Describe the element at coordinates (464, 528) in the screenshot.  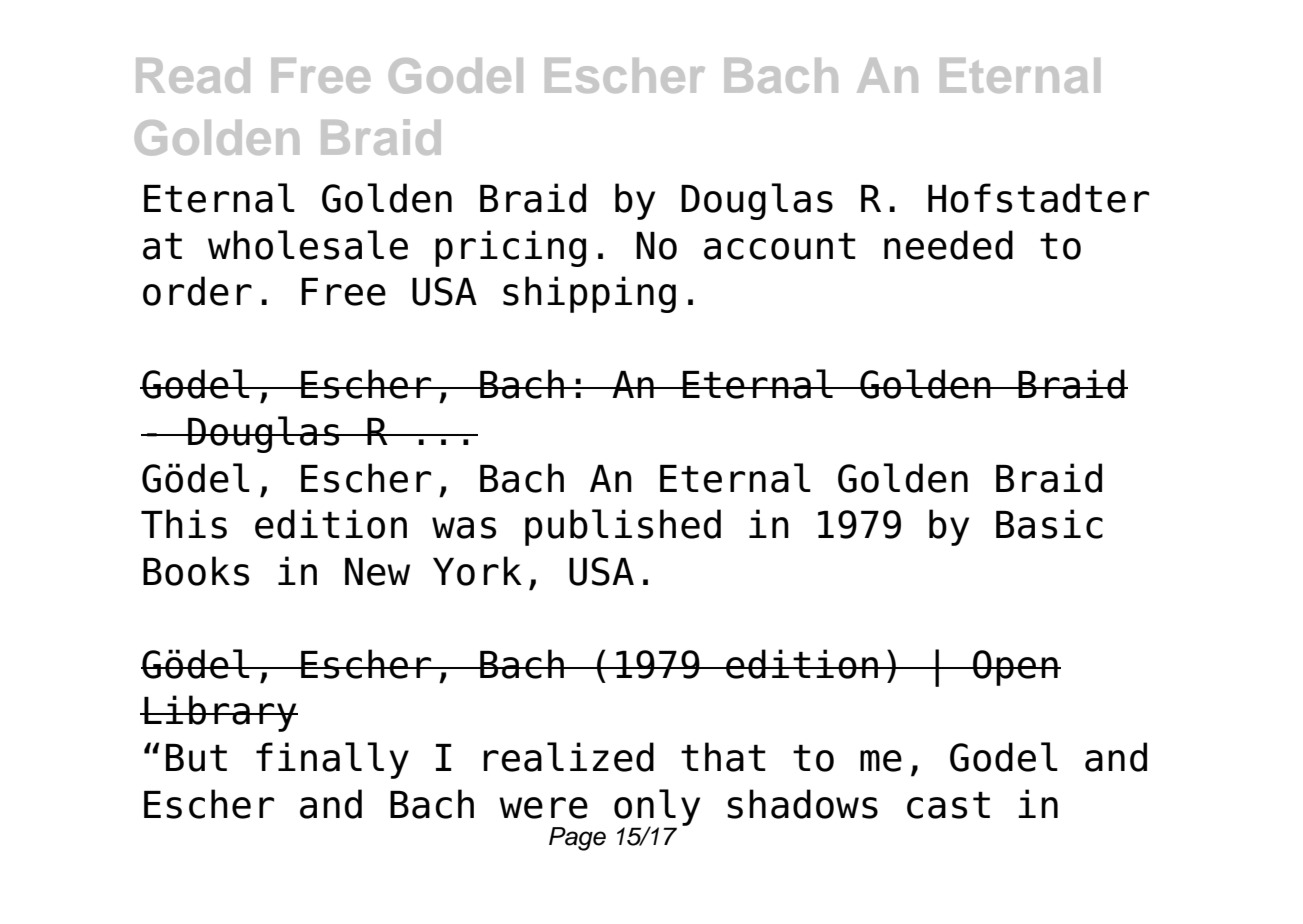
I see `was` at that location.
